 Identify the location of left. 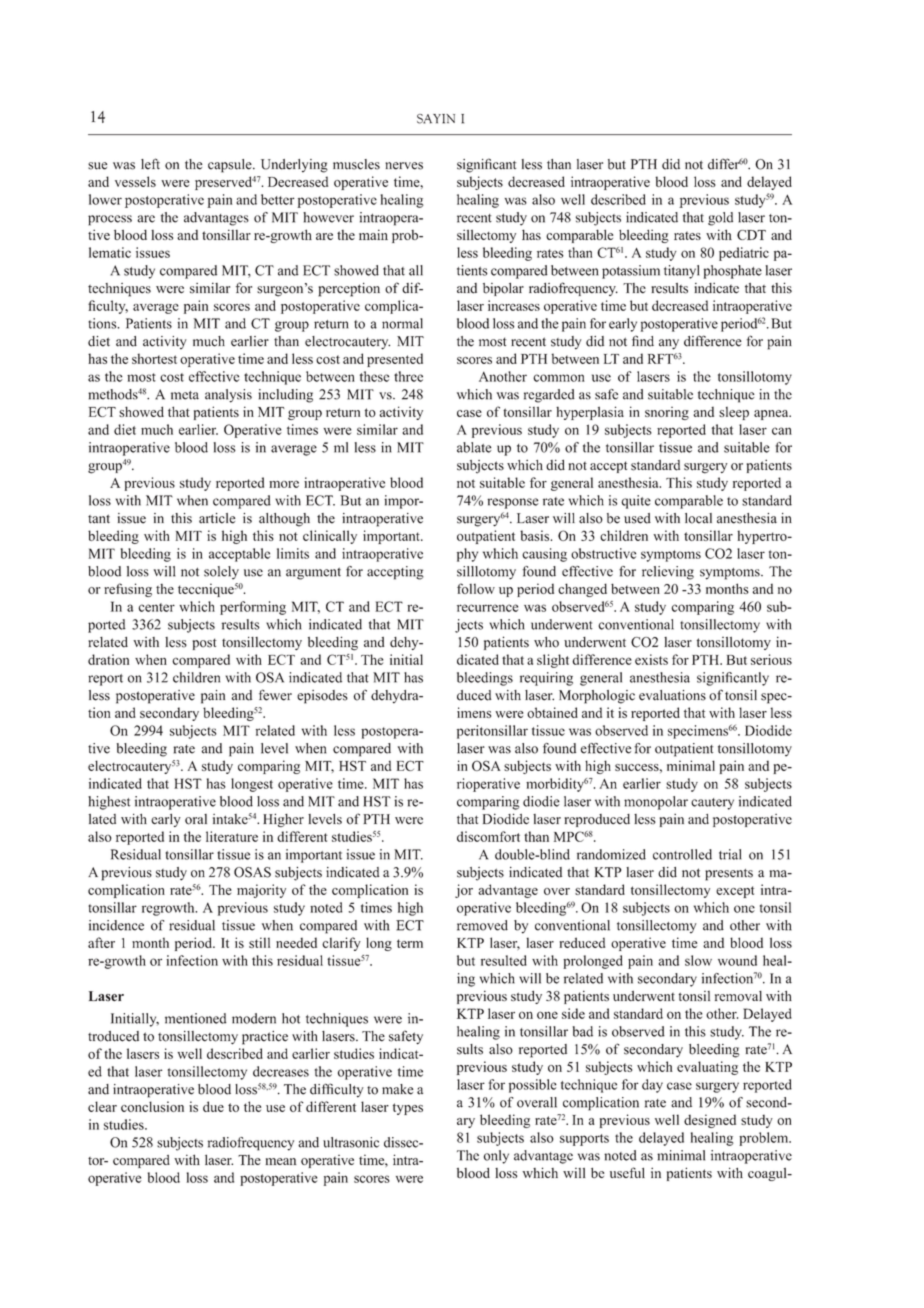
(150, 164).
